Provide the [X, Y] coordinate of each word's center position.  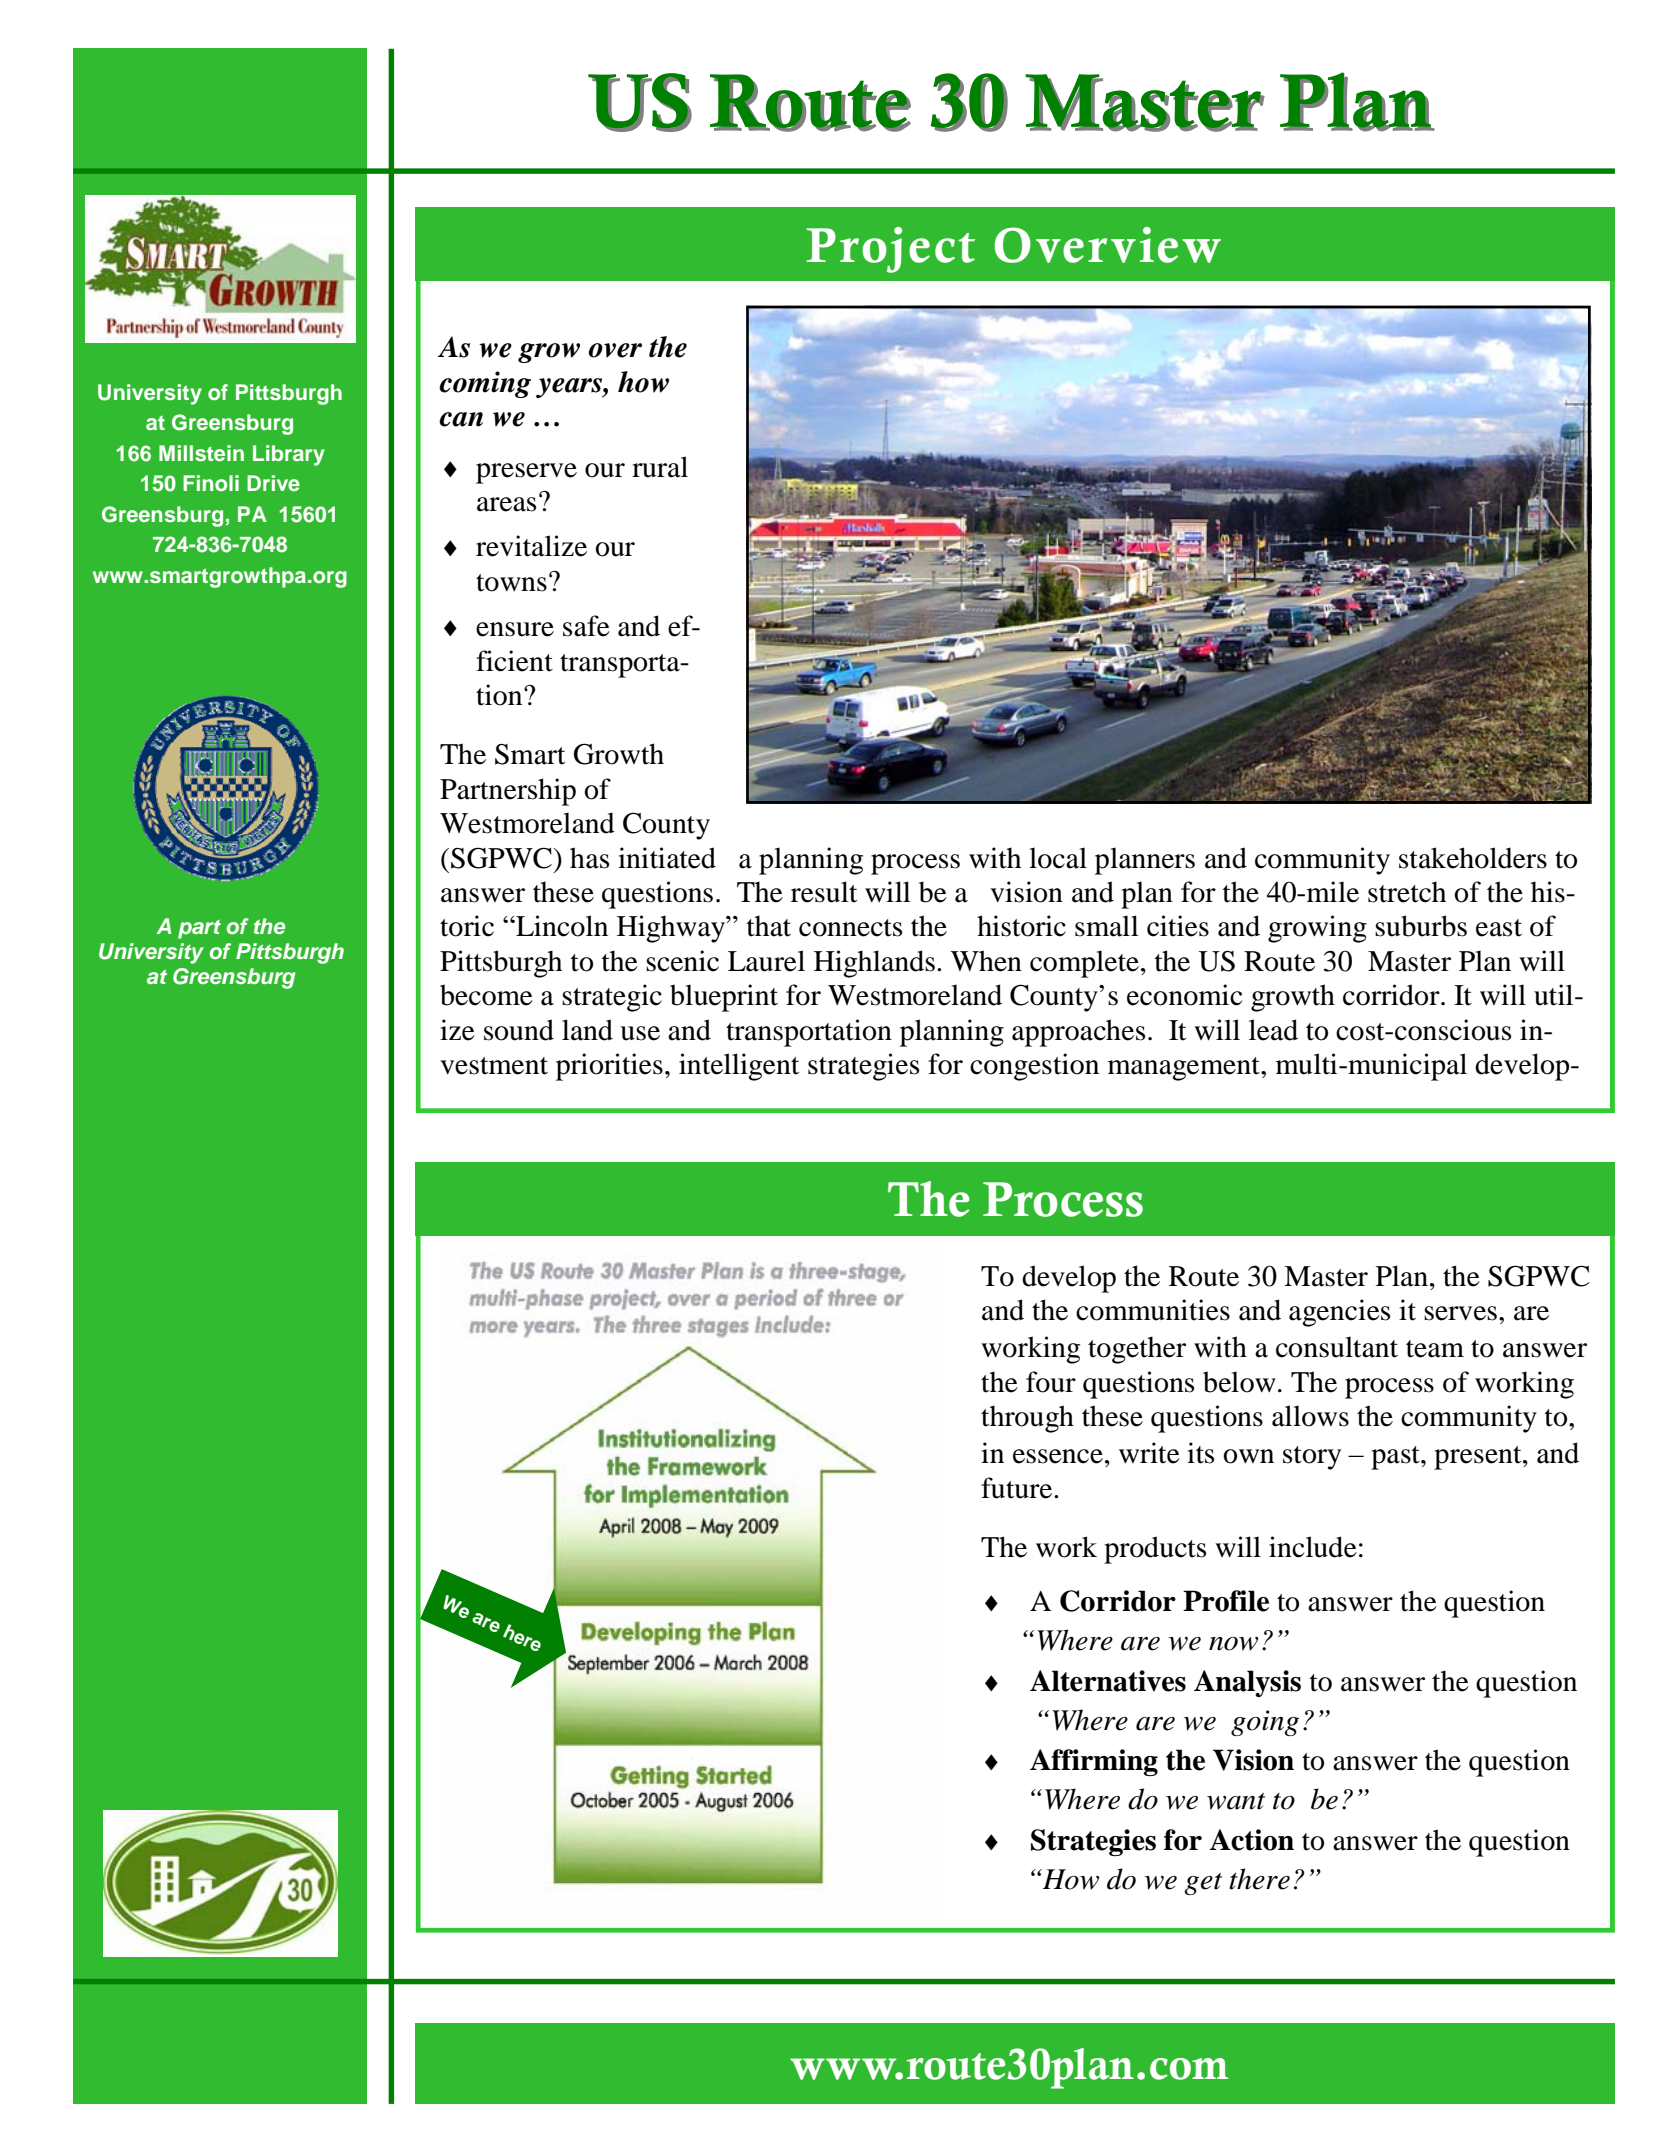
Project [890, 250]
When [986, 961]
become [486, 995]
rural [660, 467]
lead [1273, 1030]
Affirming [1094, 1762]
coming [485, 384]
